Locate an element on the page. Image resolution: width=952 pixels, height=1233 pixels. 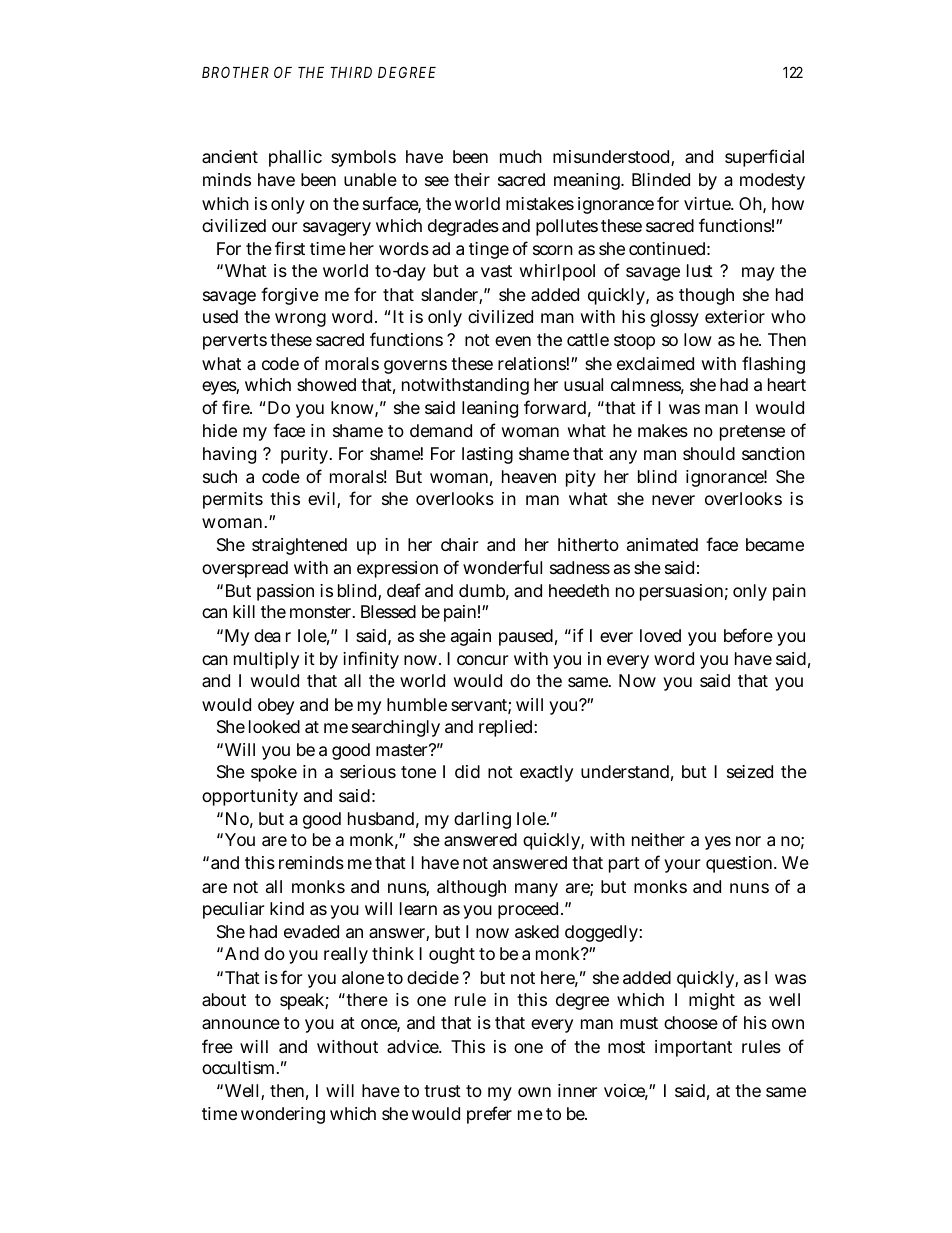
should is located at coordinates (709, 453).
